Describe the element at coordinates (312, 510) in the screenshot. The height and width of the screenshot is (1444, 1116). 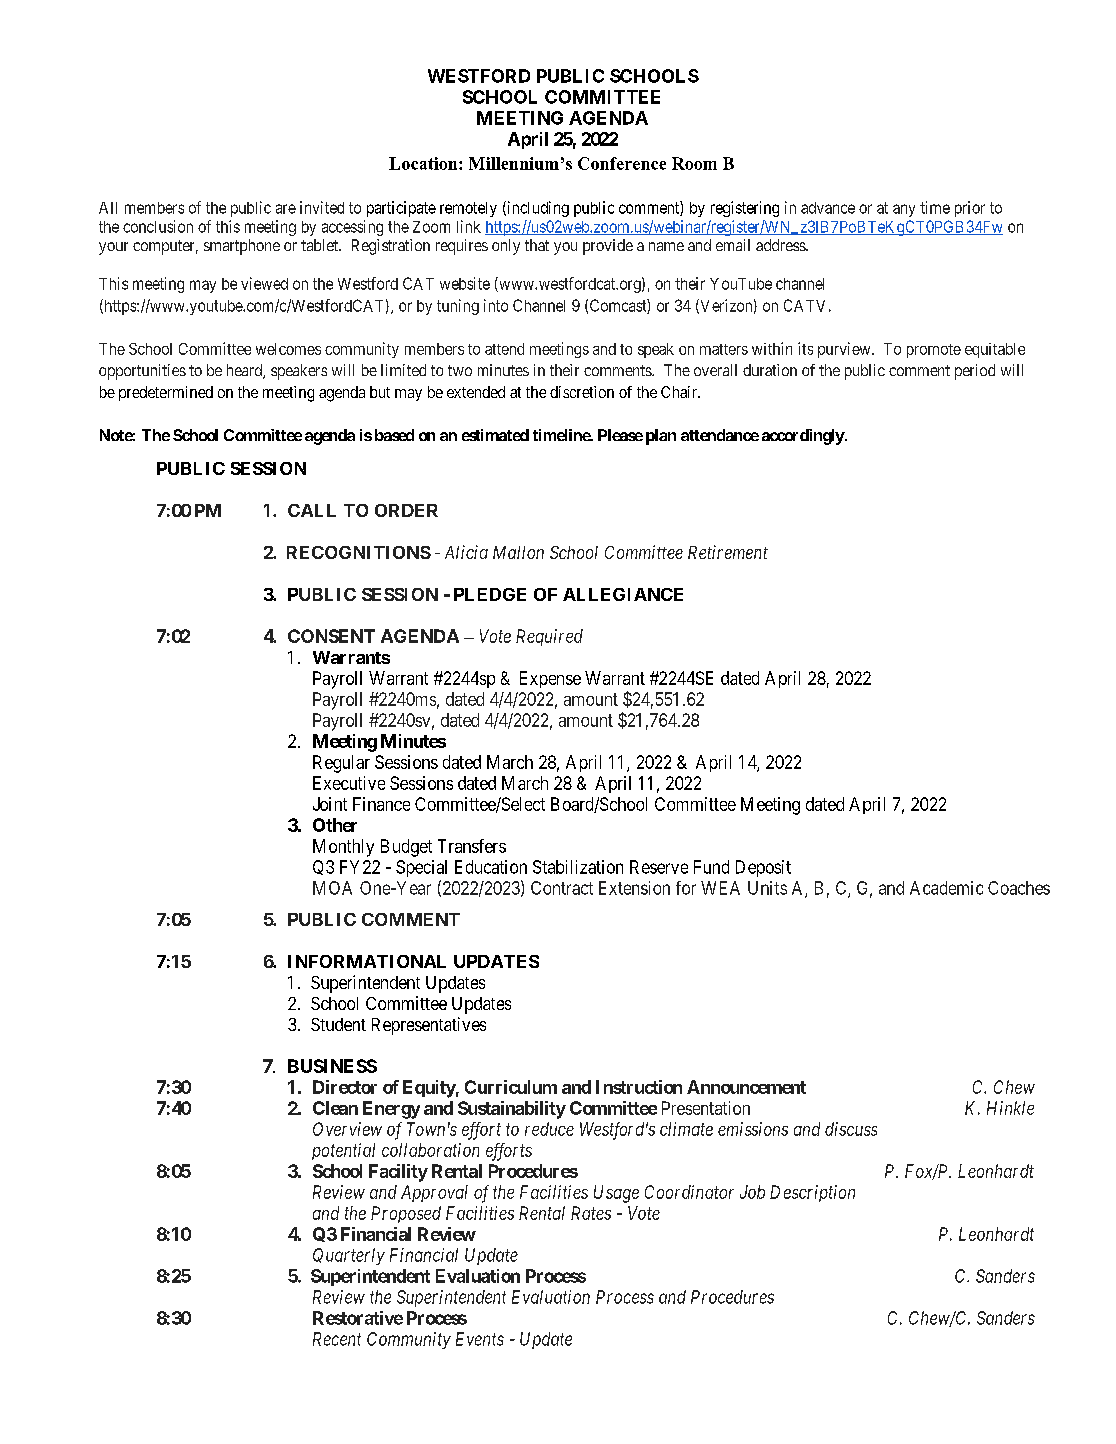
I see `CALL` at that location.
